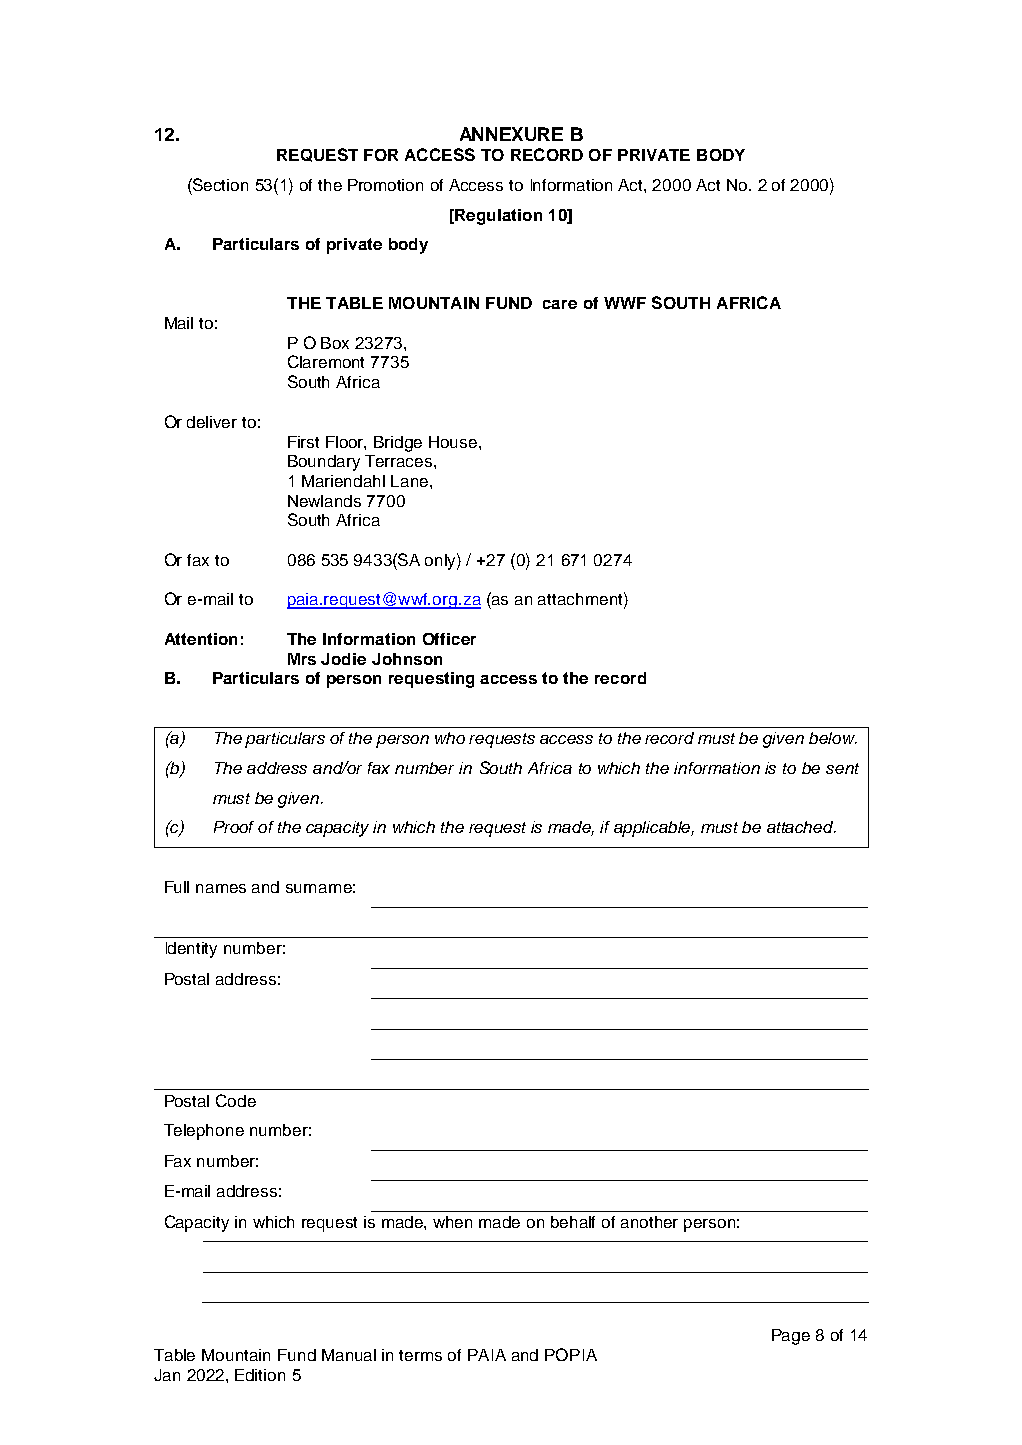 This image has height=1445, width=1022. Describe the element at coordinates (234, 827) in the image. I see `Proof` at that location.
